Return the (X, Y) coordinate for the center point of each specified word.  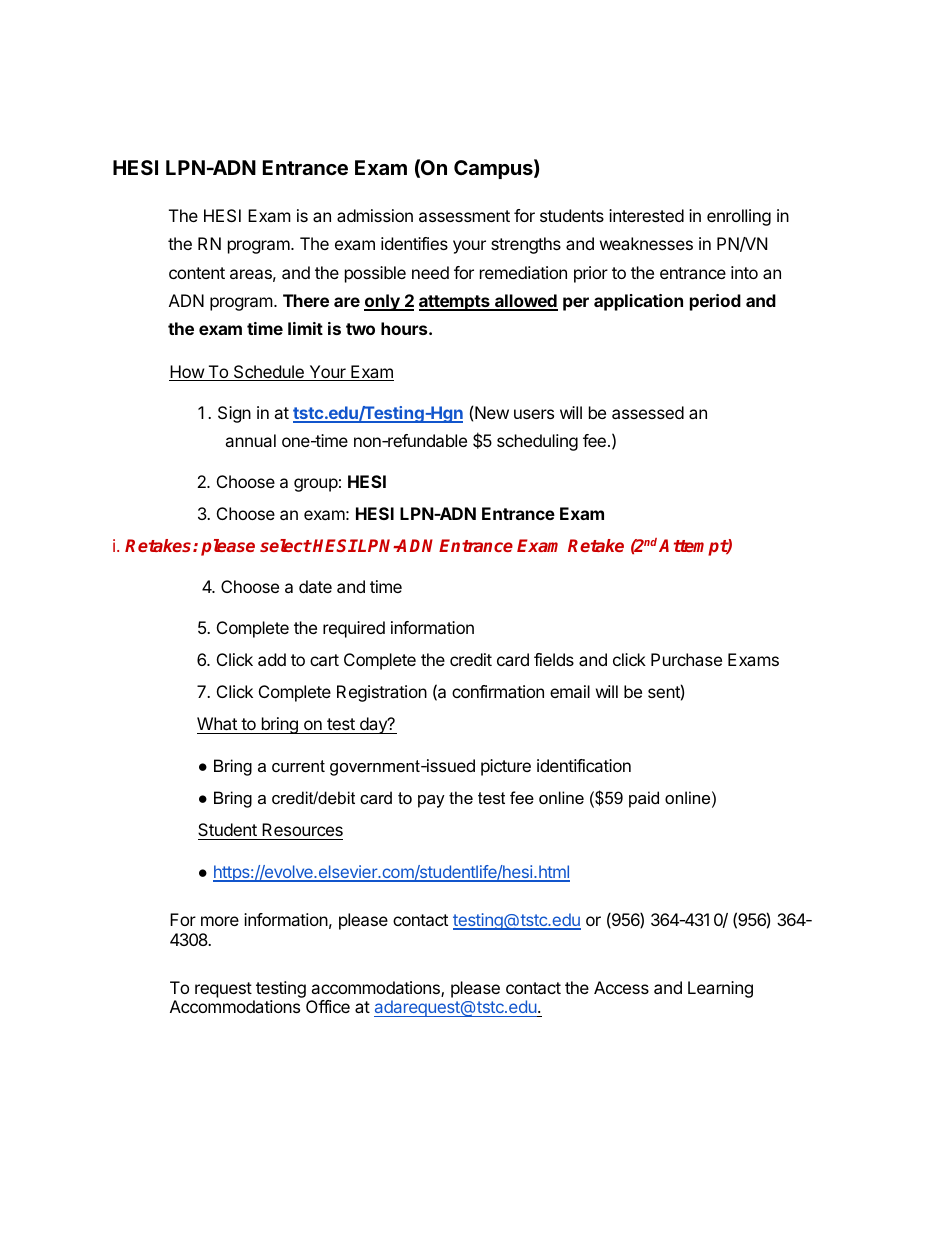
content (197, 273)
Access (621, 987)
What (218, 725)
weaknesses (646, 243)
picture (506, 767)
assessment (464, 216)
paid (644, 799)
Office (328, 1006)
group (316, 485)
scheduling (537, 442)
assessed (648, 412)
